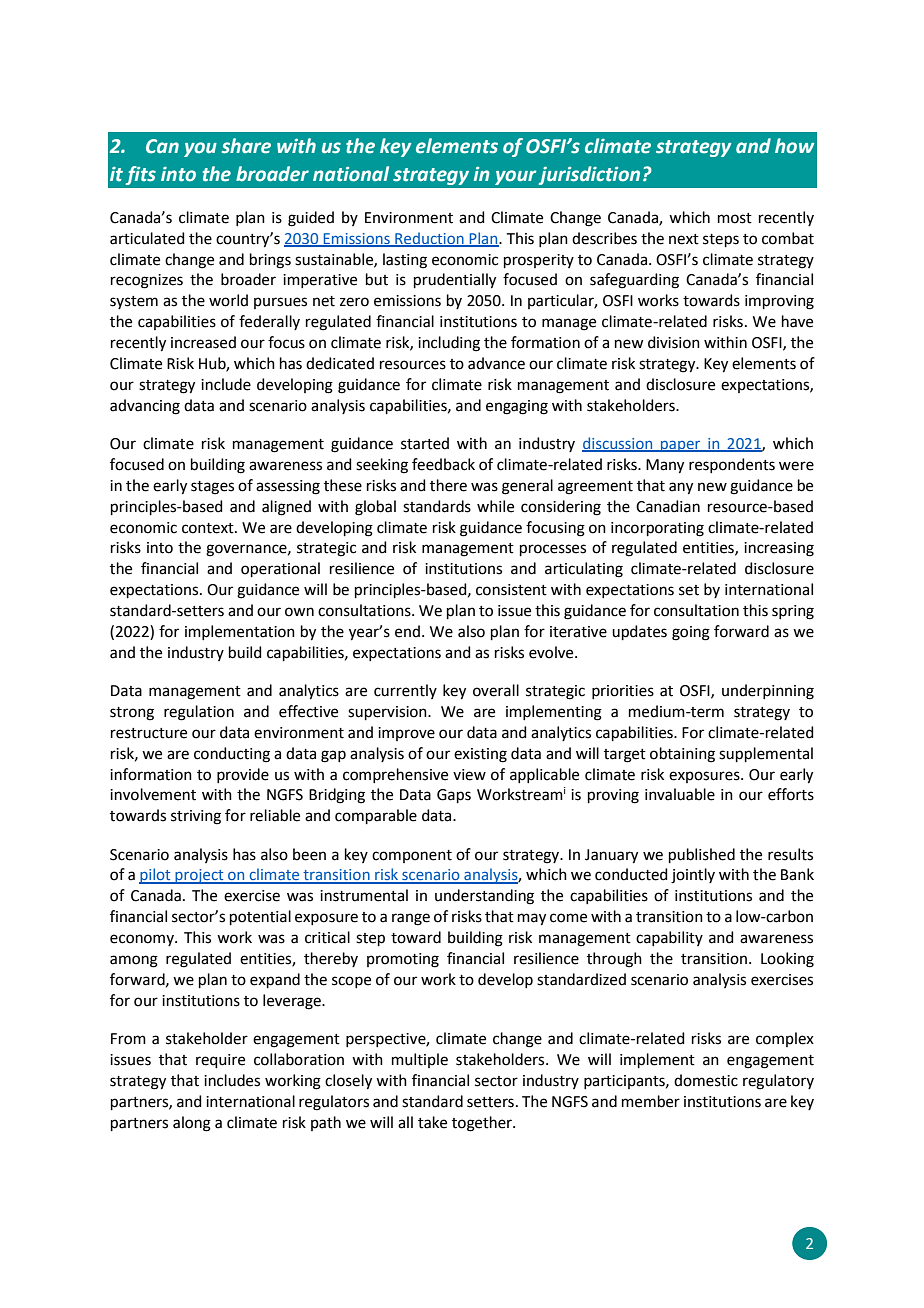  Describe the element at coordinates (246, 146) in the screenshot. I see `share` at that location.
